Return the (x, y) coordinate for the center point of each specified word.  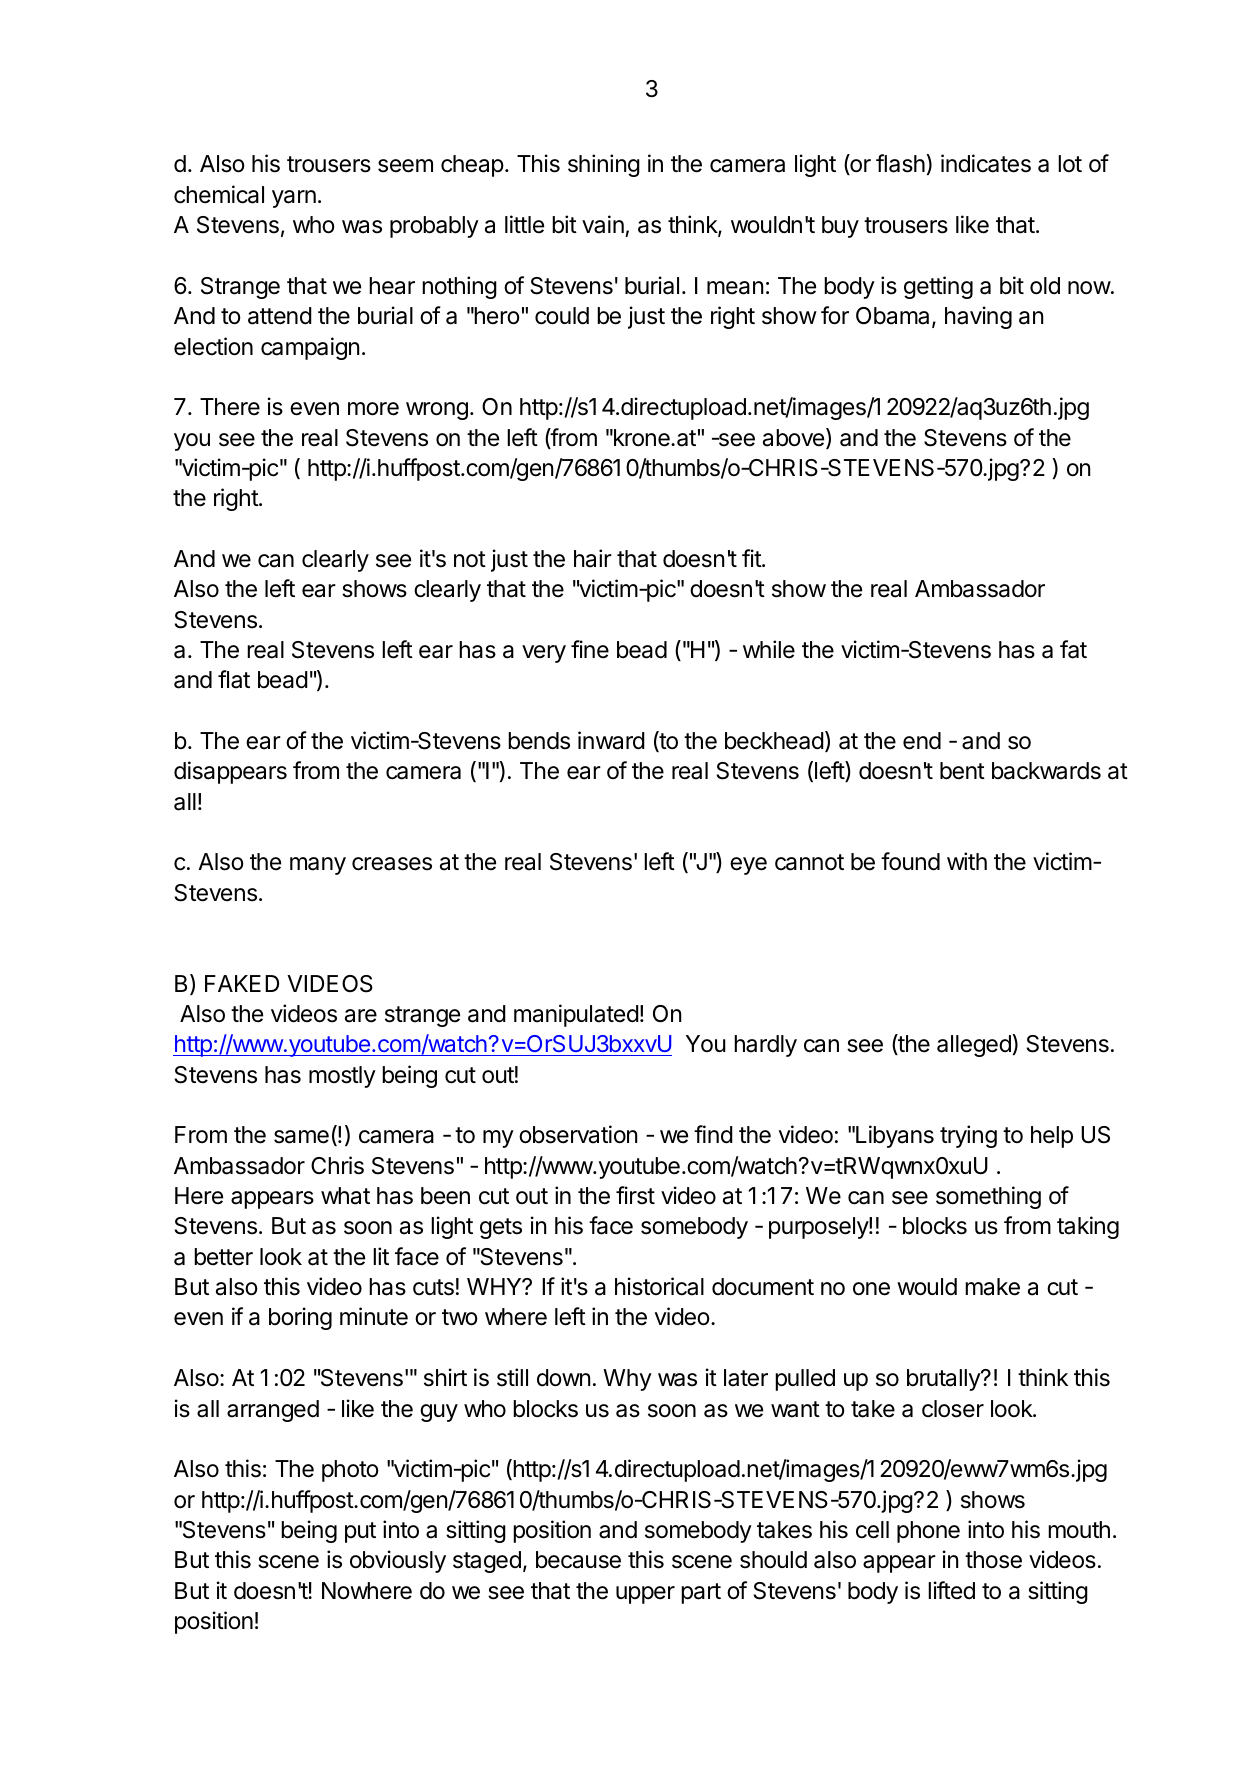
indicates (986, 163)
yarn (294, 199)
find (713, 1134)
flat (234, 679)
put (360, 1532)
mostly (342, 1077)
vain (603, 224)
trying (968, 1136)
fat (1073, 649)
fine (590, 649)
